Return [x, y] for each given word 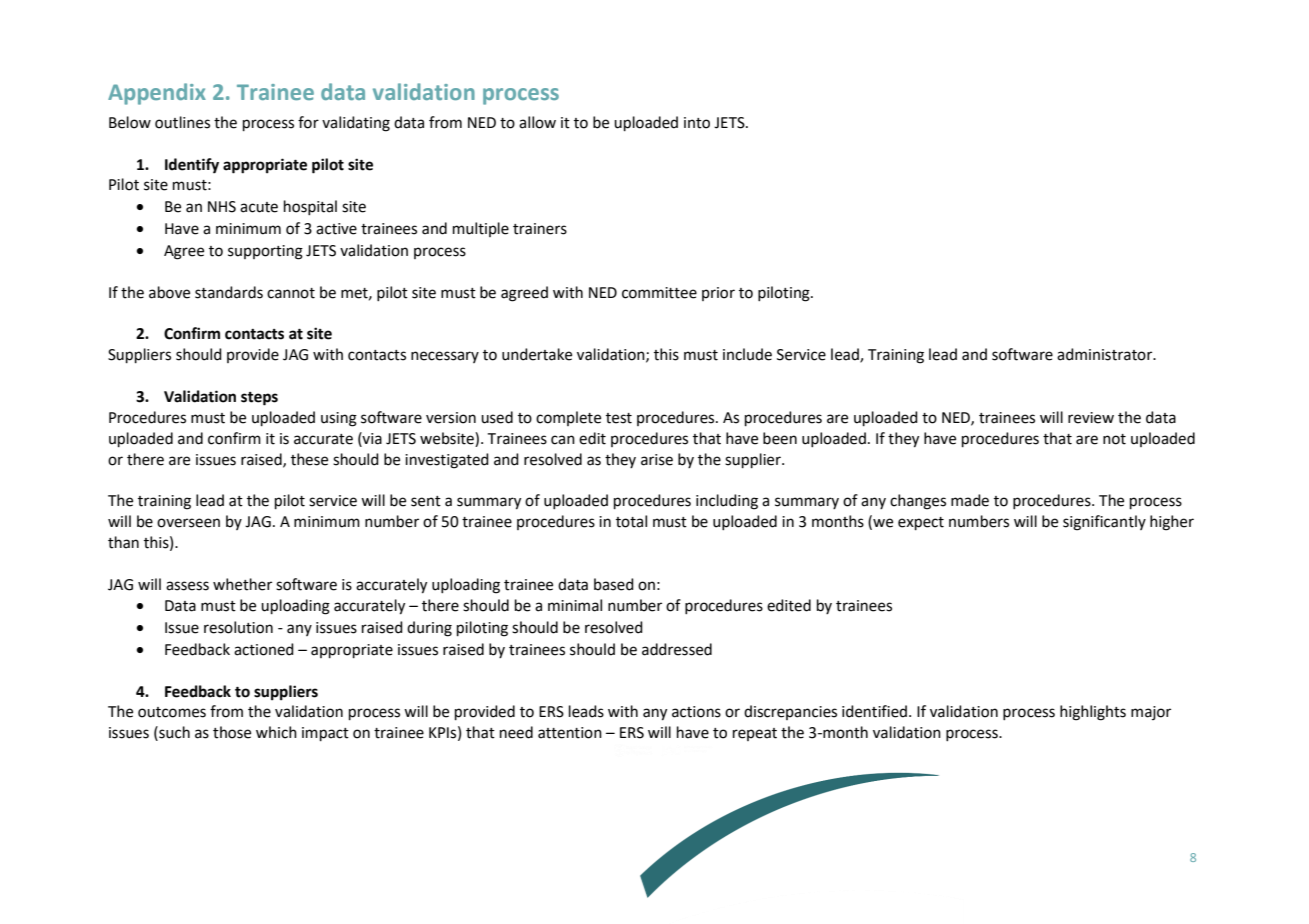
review [1091, 418]
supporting [265, 252]
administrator [1106, 354]
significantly [1104, 523]
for [308, 122]
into [697, 123]
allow [537, 122]
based [614, 584]
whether [242, 584]
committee [659, 293]
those [232, 732]
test [619, 418]
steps [259, 399]
